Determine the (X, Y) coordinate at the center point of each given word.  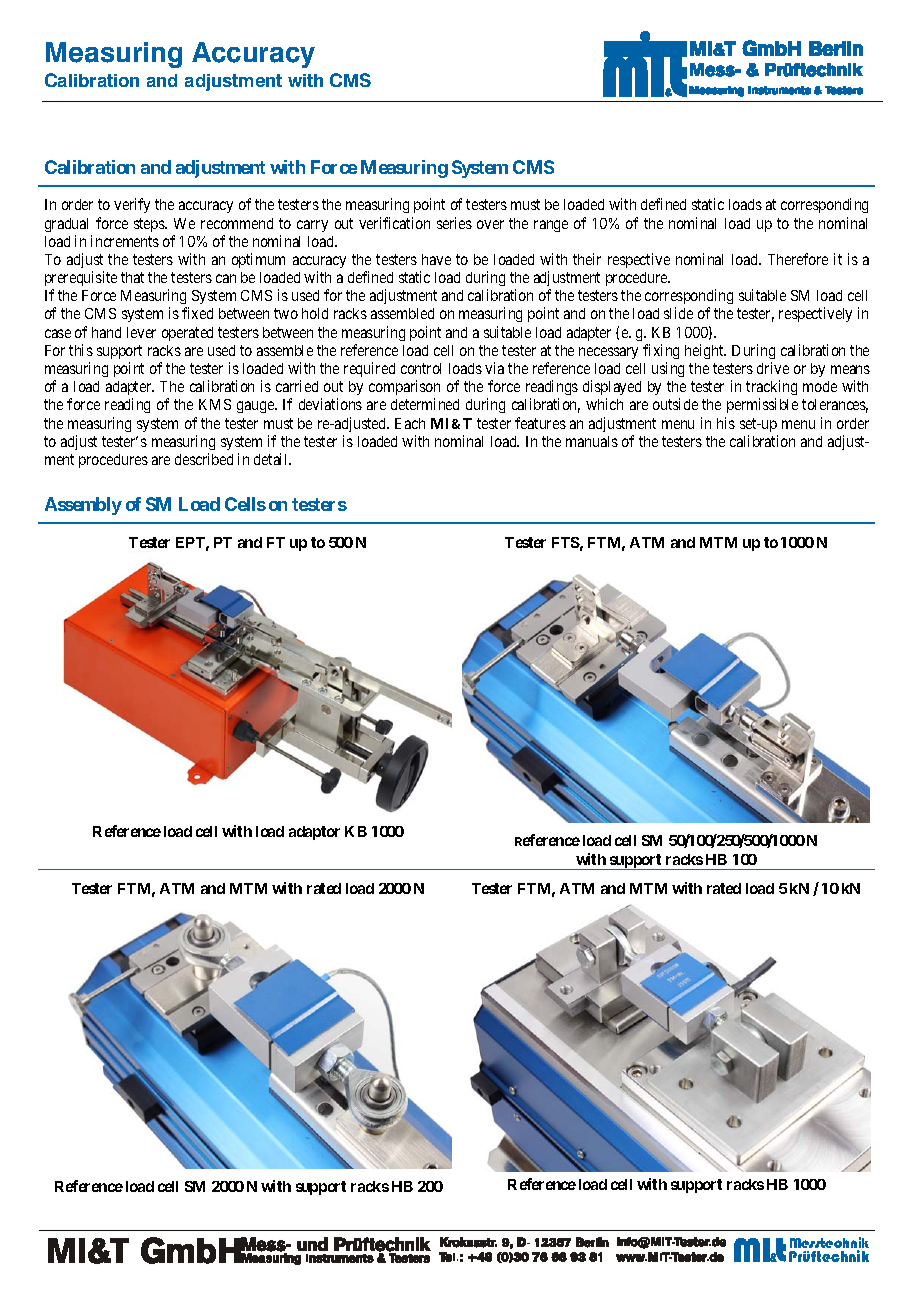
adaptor (314, 833)
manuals (592, 441)
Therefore (798, 259)
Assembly (83, 506)
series (454, 223)
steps (150, 225)
